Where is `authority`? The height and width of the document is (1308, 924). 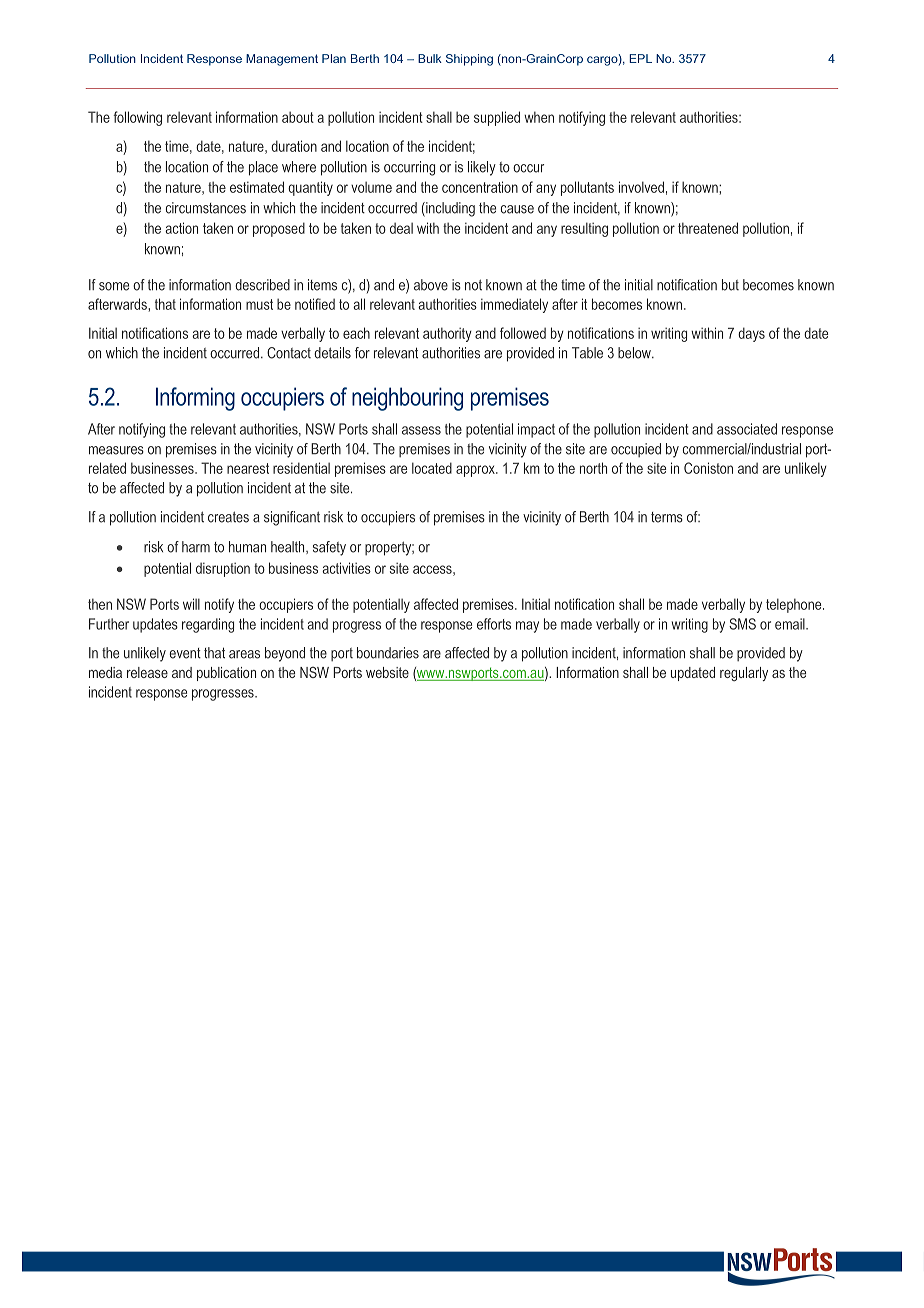 authority is located at coordinates (447, 334).
